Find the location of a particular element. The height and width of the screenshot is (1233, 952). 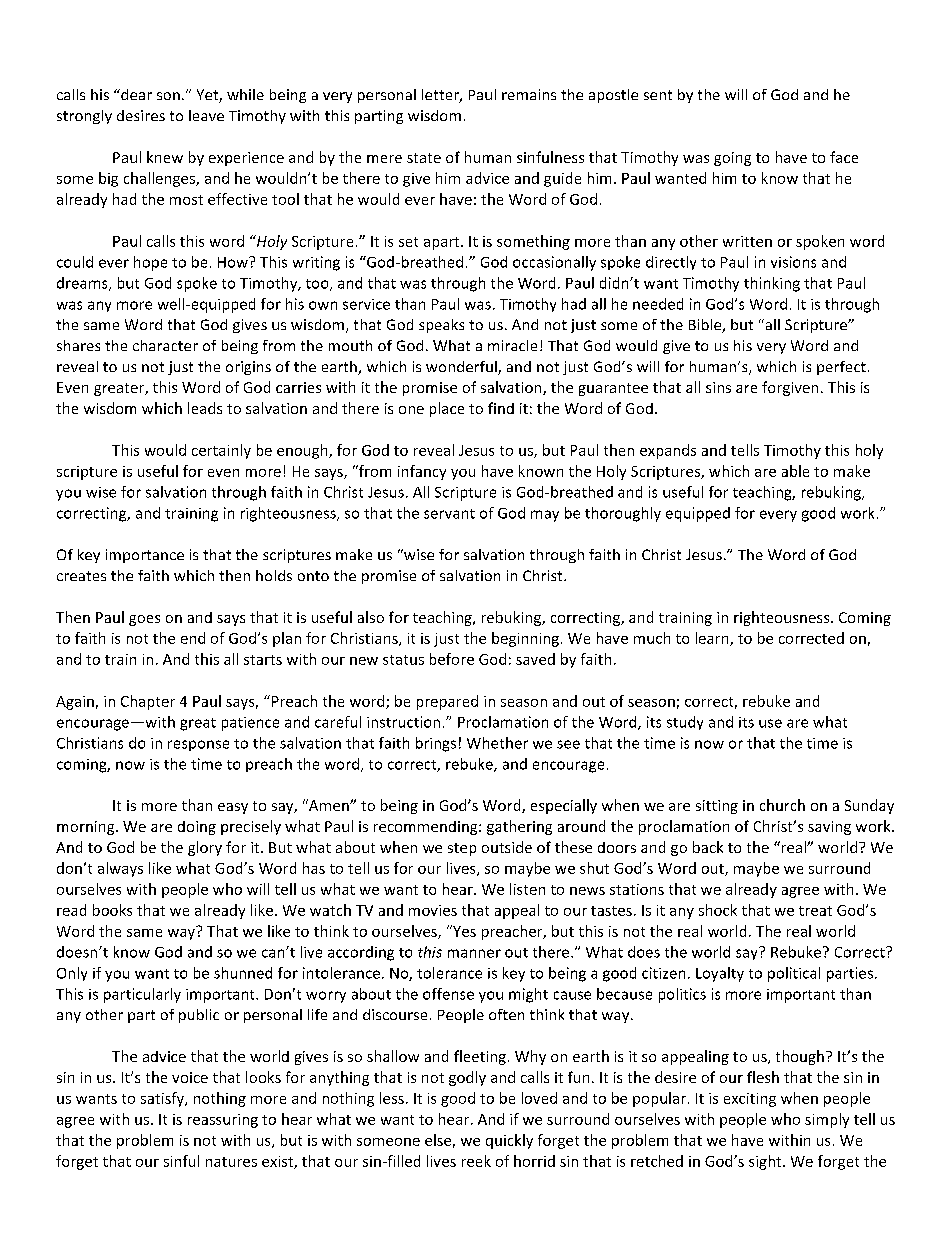

leave is located at coordinates (206, 115).
